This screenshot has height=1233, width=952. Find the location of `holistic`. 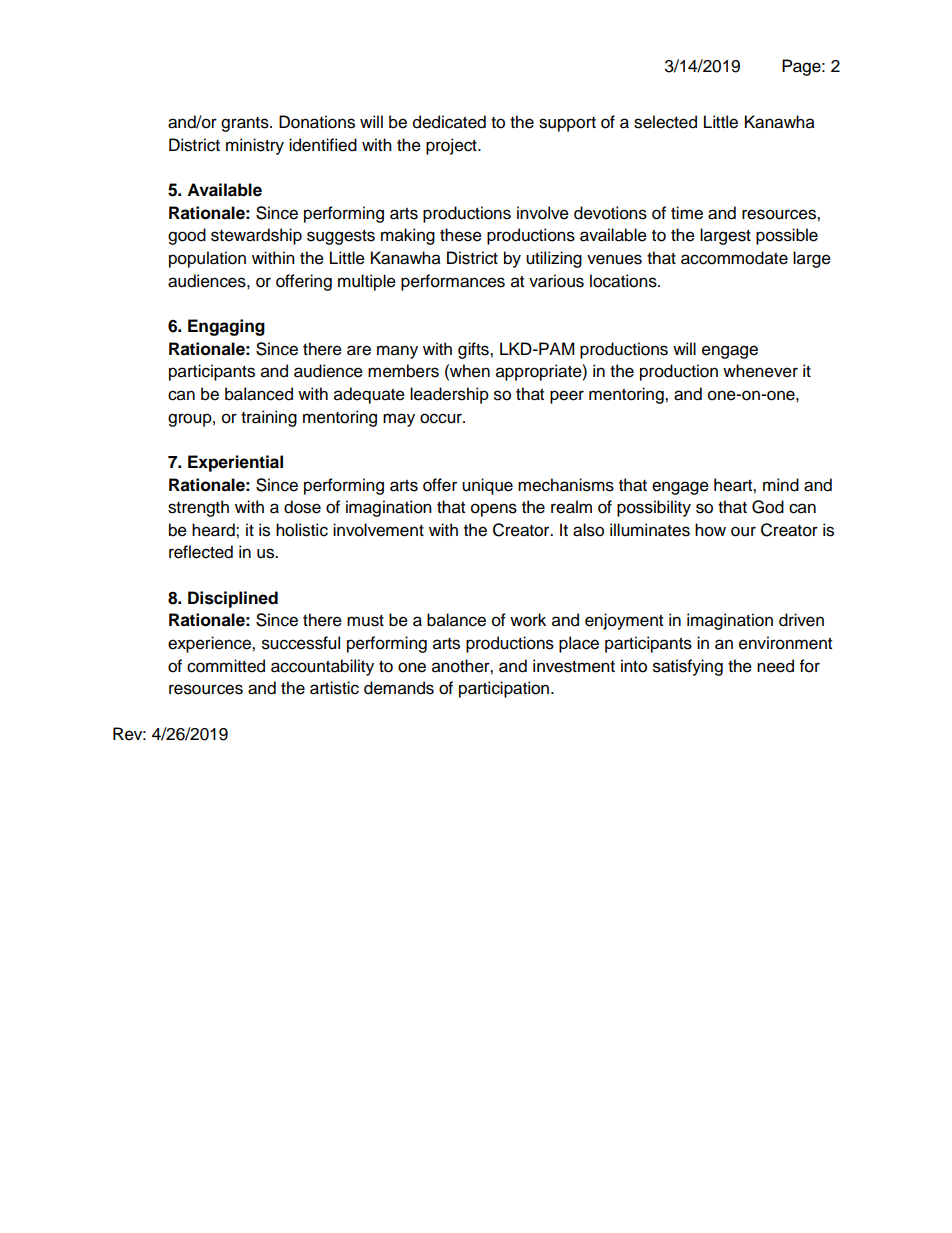

holistic is located at coordinates (302, 530).
